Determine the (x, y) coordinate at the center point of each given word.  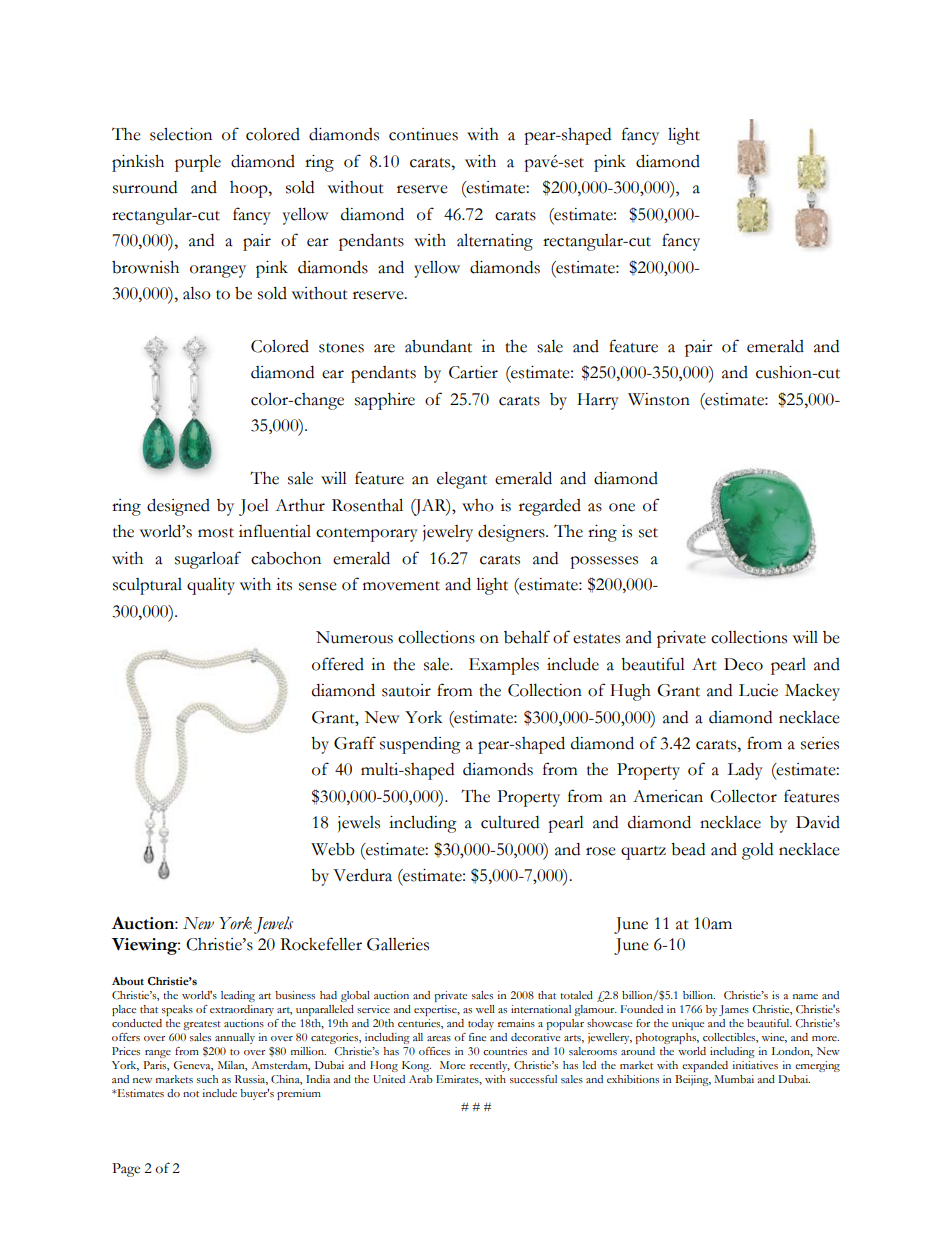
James (734, 1010)
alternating (495, 242)
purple (198, 163)
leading (238, 996)
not (191, 1094)
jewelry (448, 533)
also (197, 293)
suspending (420, 745)
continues (423, 134)
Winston (659, 399)
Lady (745, 771)
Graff (355, 743)
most (216, 533)
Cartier (473, 372)
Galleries (398, 944)
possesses (604, 562)
